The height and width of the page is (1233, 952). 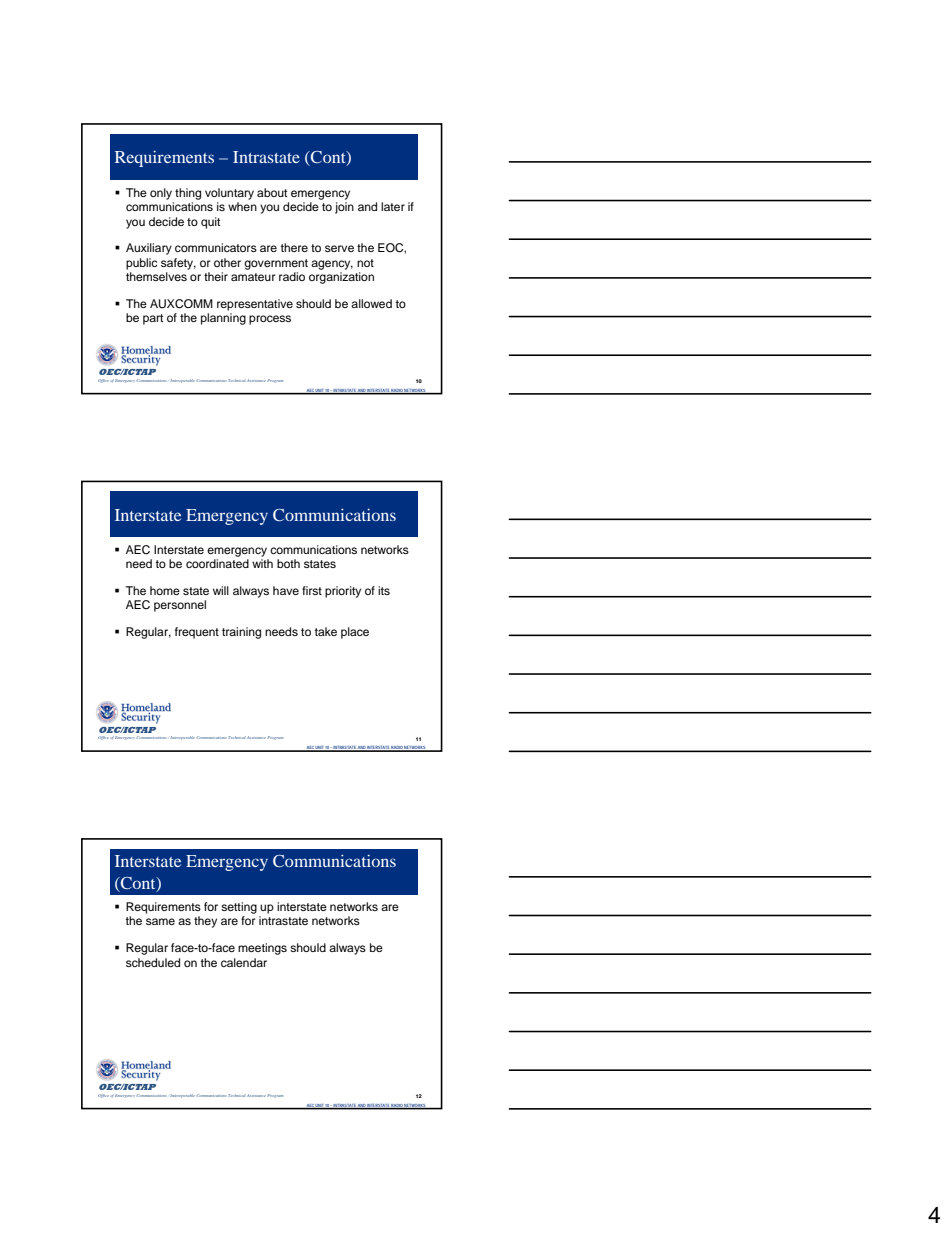 I want to click on place, so click(x=355, y=633).
